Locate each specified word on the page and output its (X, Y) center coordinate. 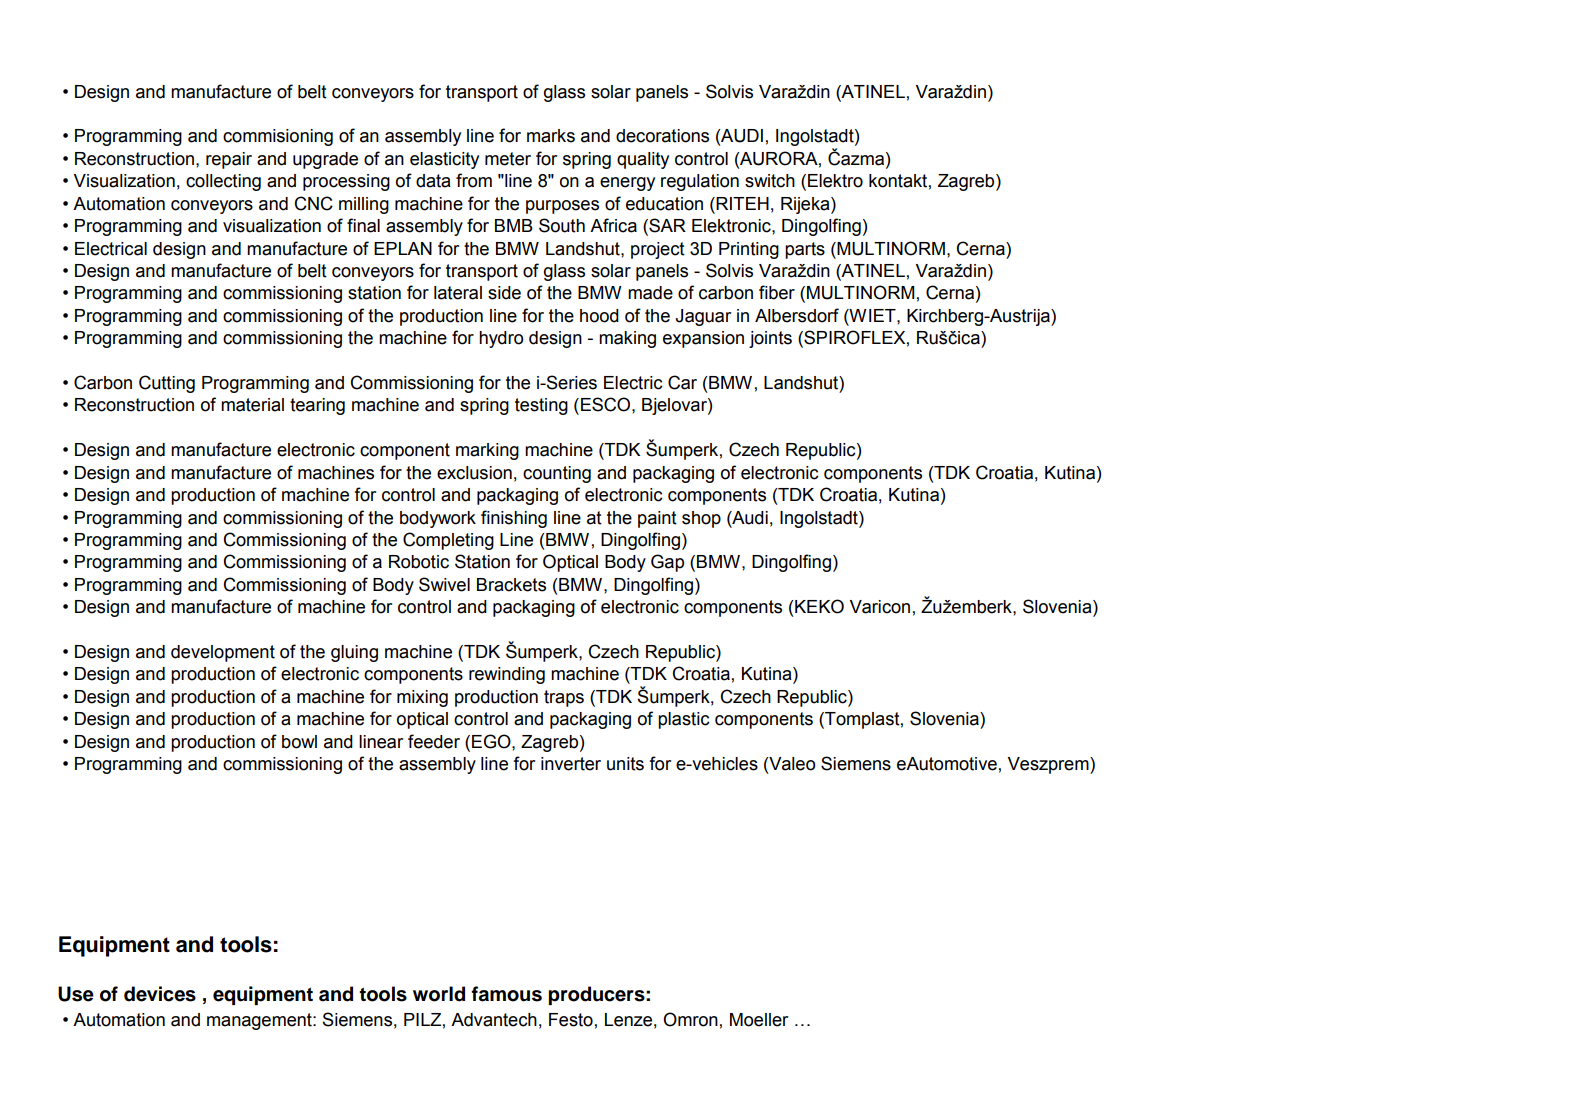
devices (160, 994)
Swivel (444, 584)
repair (229, 160)
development (223, 653)
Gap (667, 563)
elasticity (444, 160)
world (439, 994)
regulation (700, 182)
